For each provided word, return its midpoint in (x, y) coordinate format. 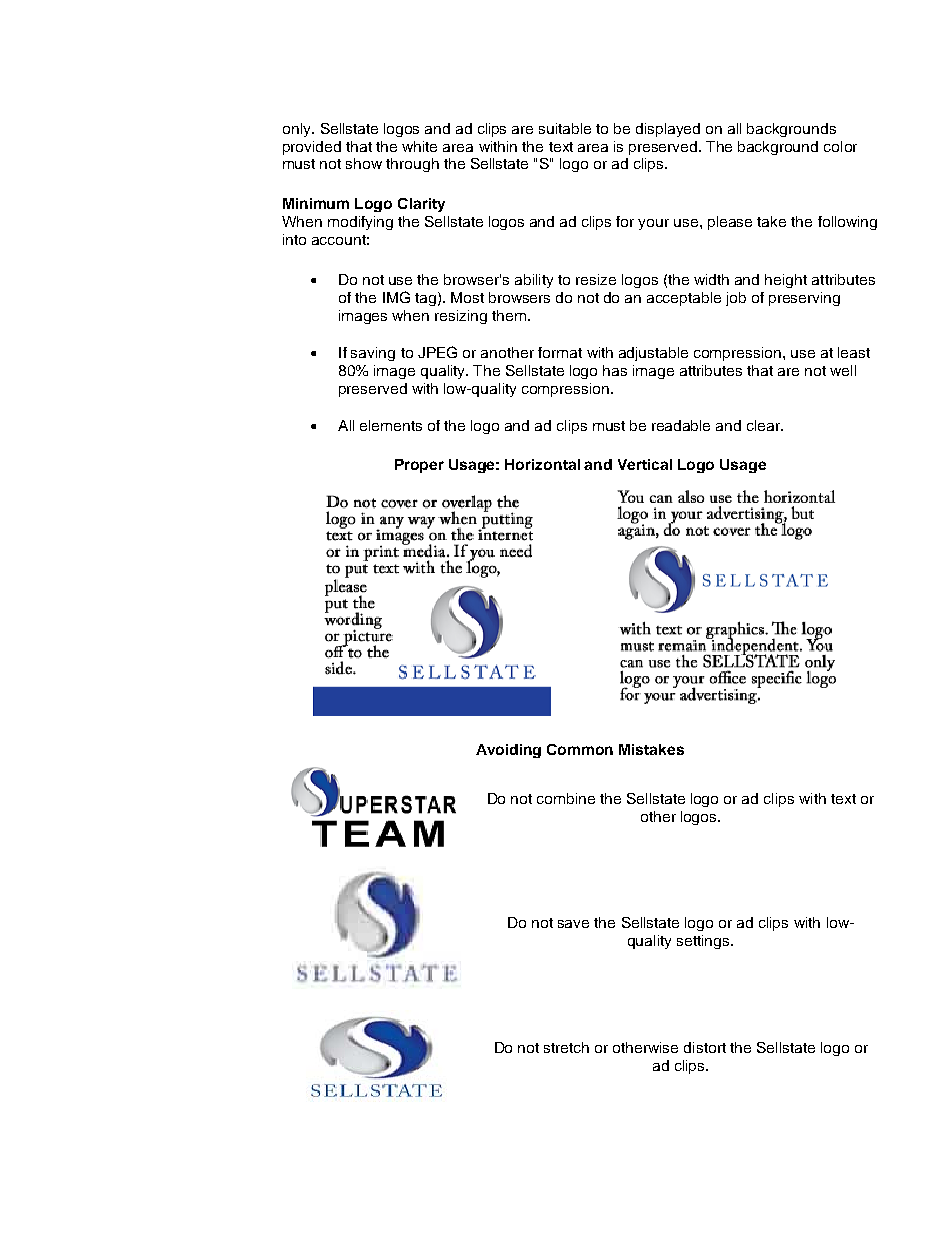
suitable (565, 128)
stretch (566, 1047)
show (364, 163)
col (833, 146)
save (573, 924)
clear (765, 425)
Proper (419, 466)
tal (571, 464)
